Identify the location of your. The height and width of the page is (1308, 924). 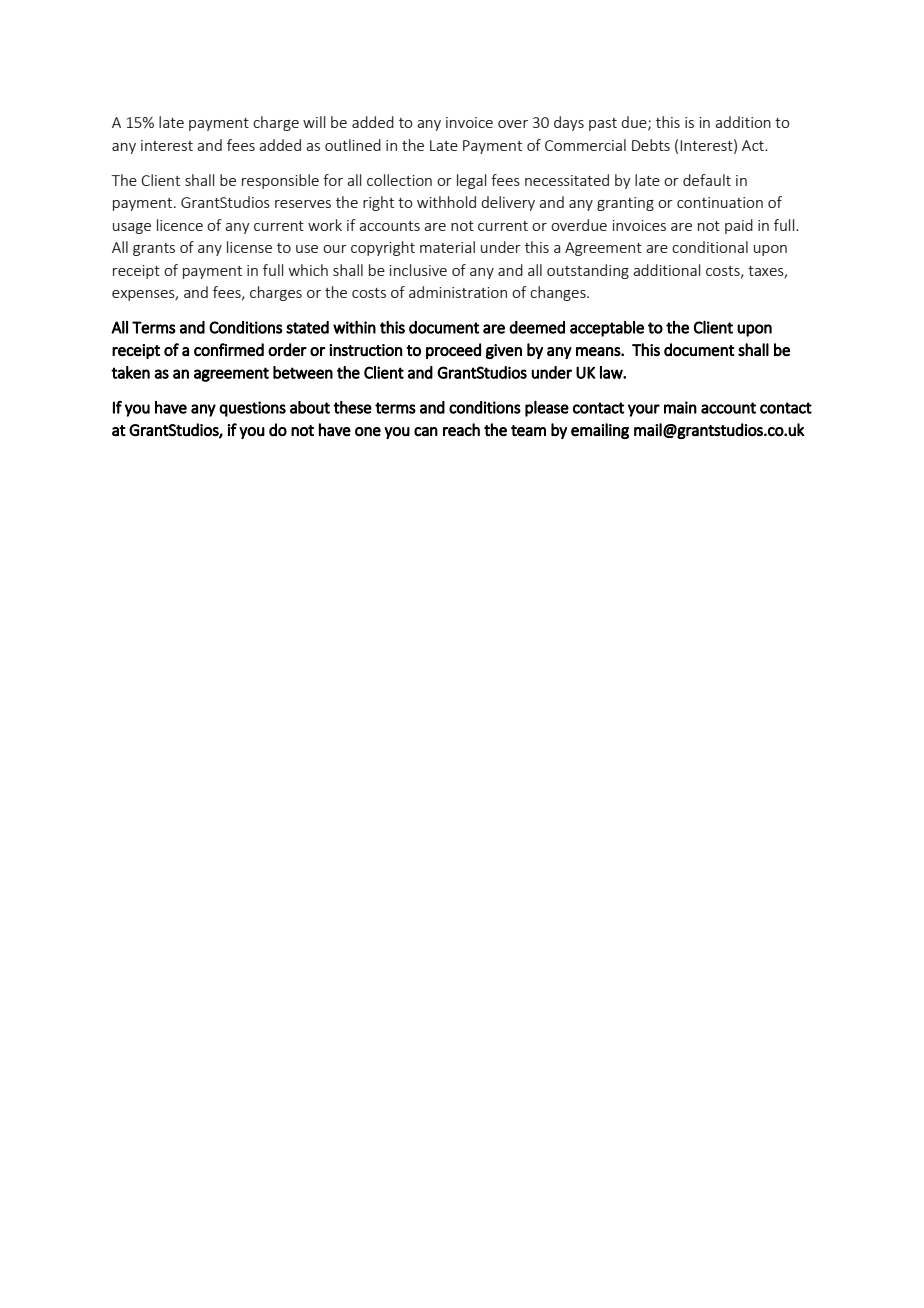
(644, 410).
